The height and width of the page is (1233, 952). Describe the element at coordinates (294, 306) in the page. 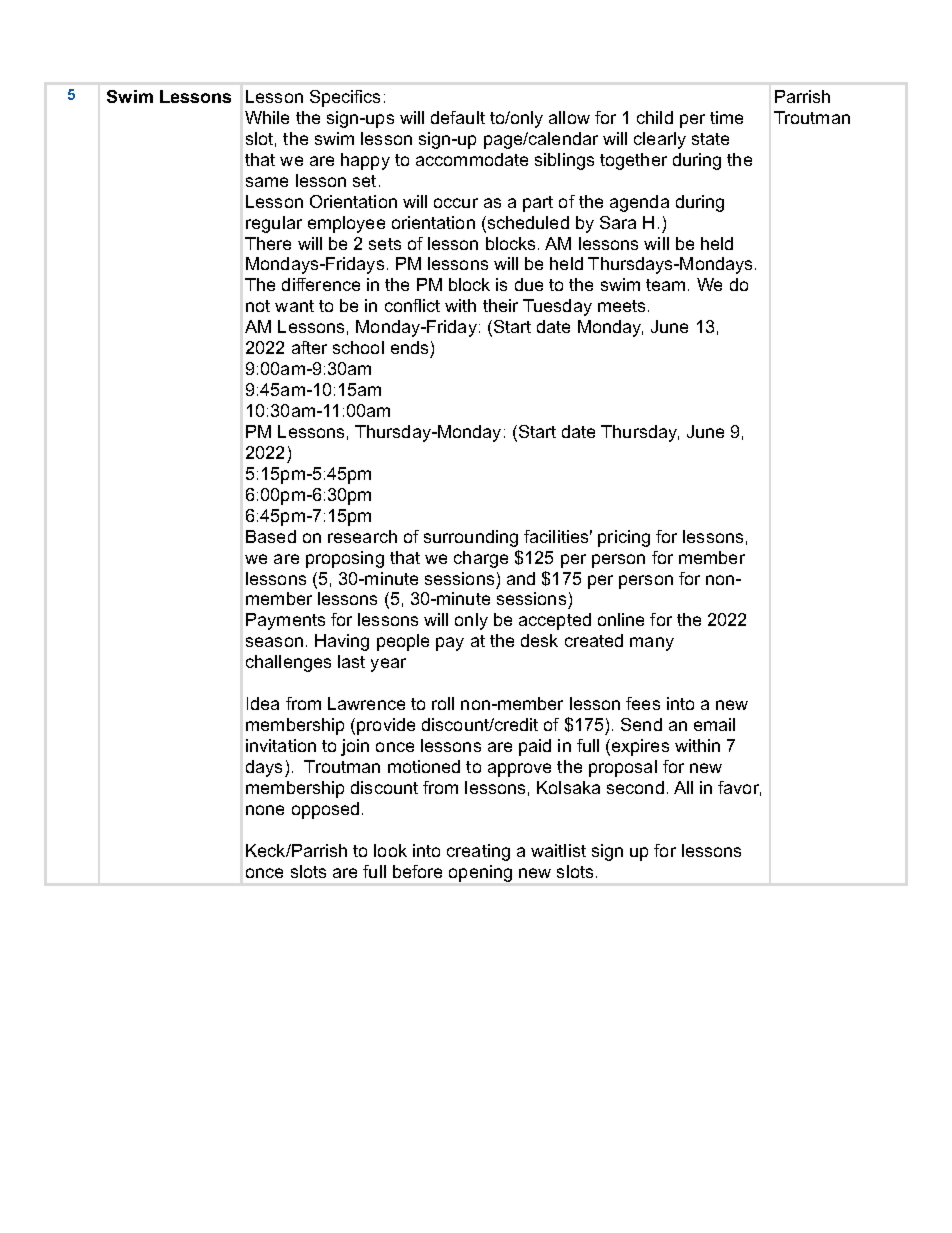

I see `want` at that location.
